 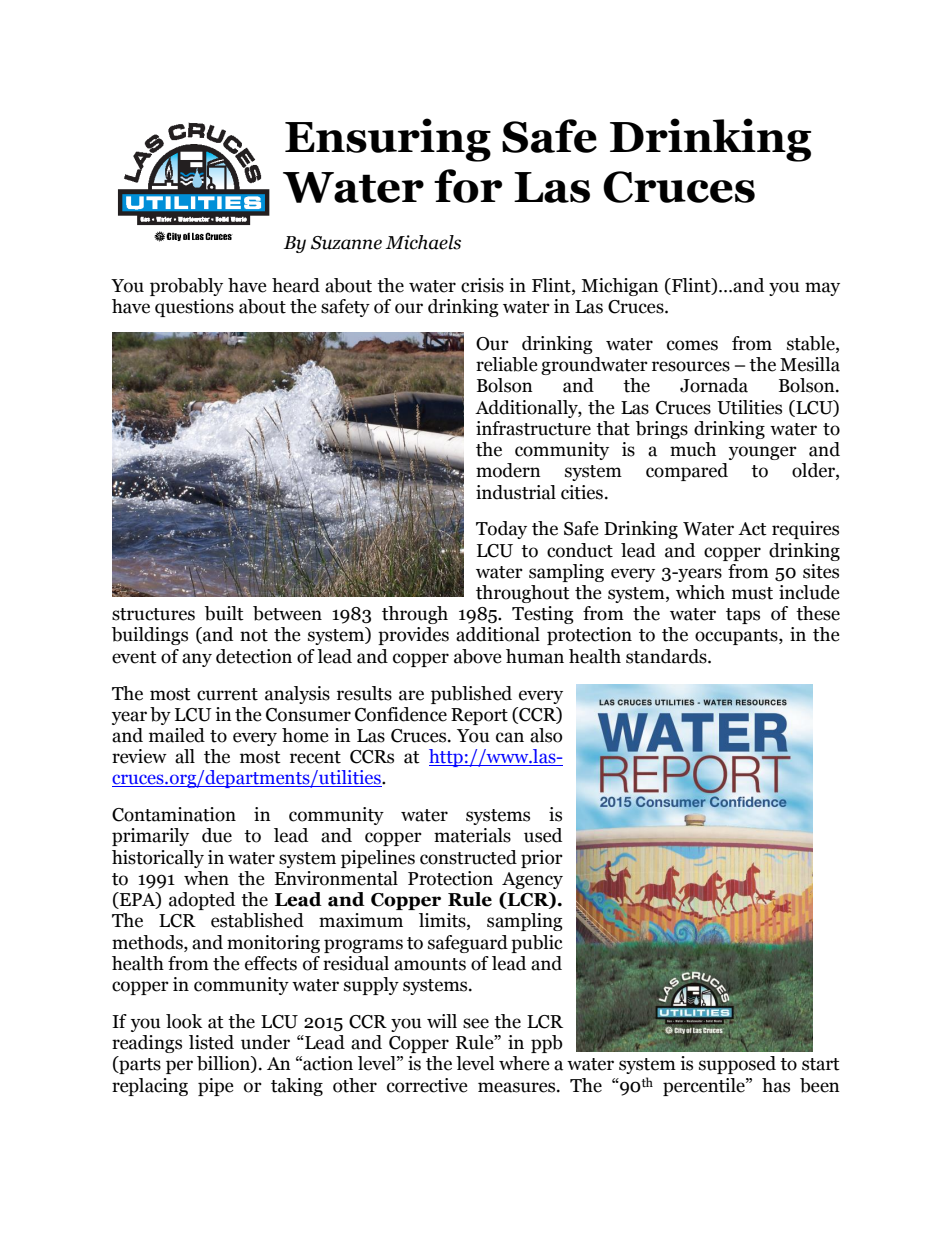 I want to click on used, so click(x=543, y=835).
